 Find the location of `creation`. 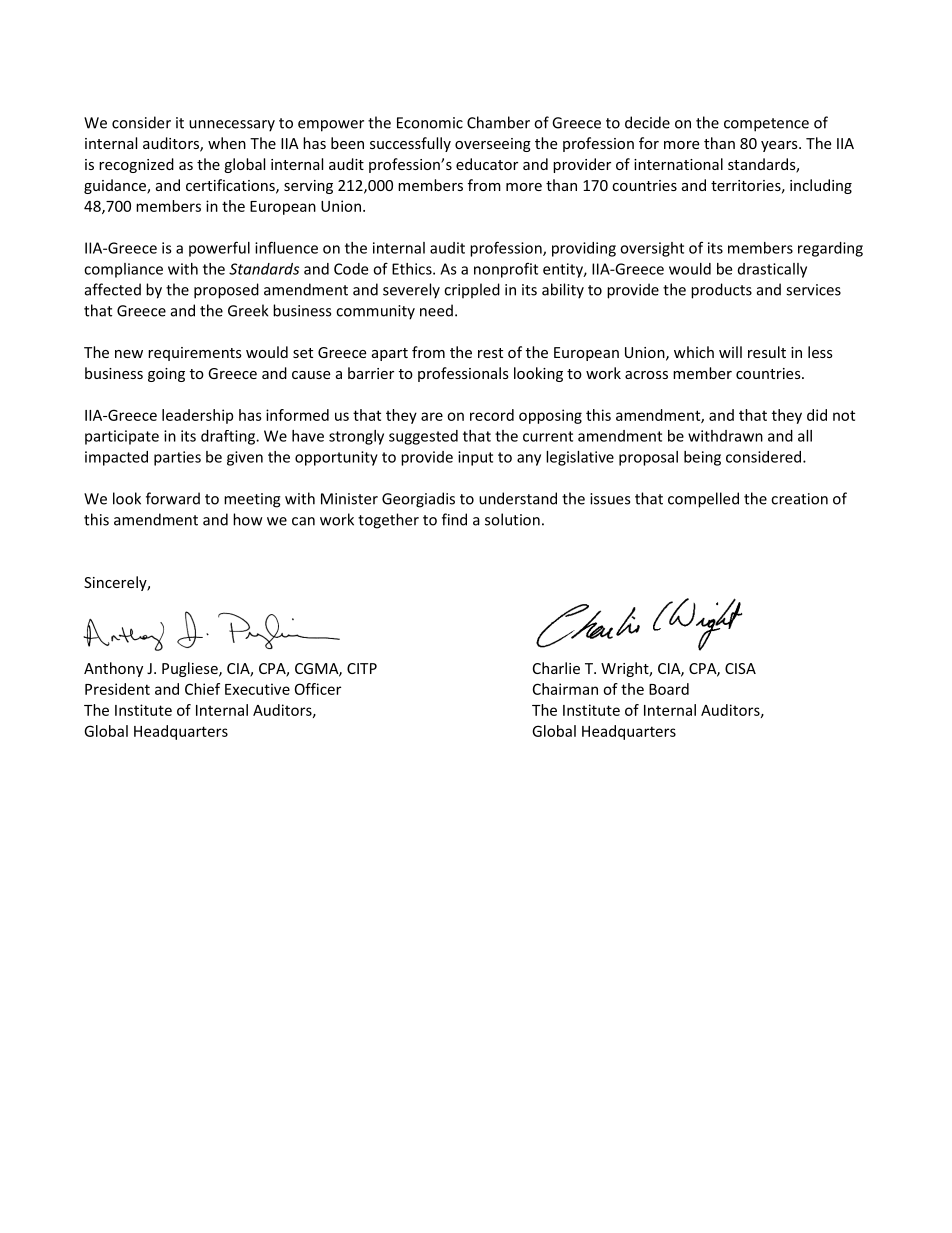

creation is located at coordinates (799, 499).
